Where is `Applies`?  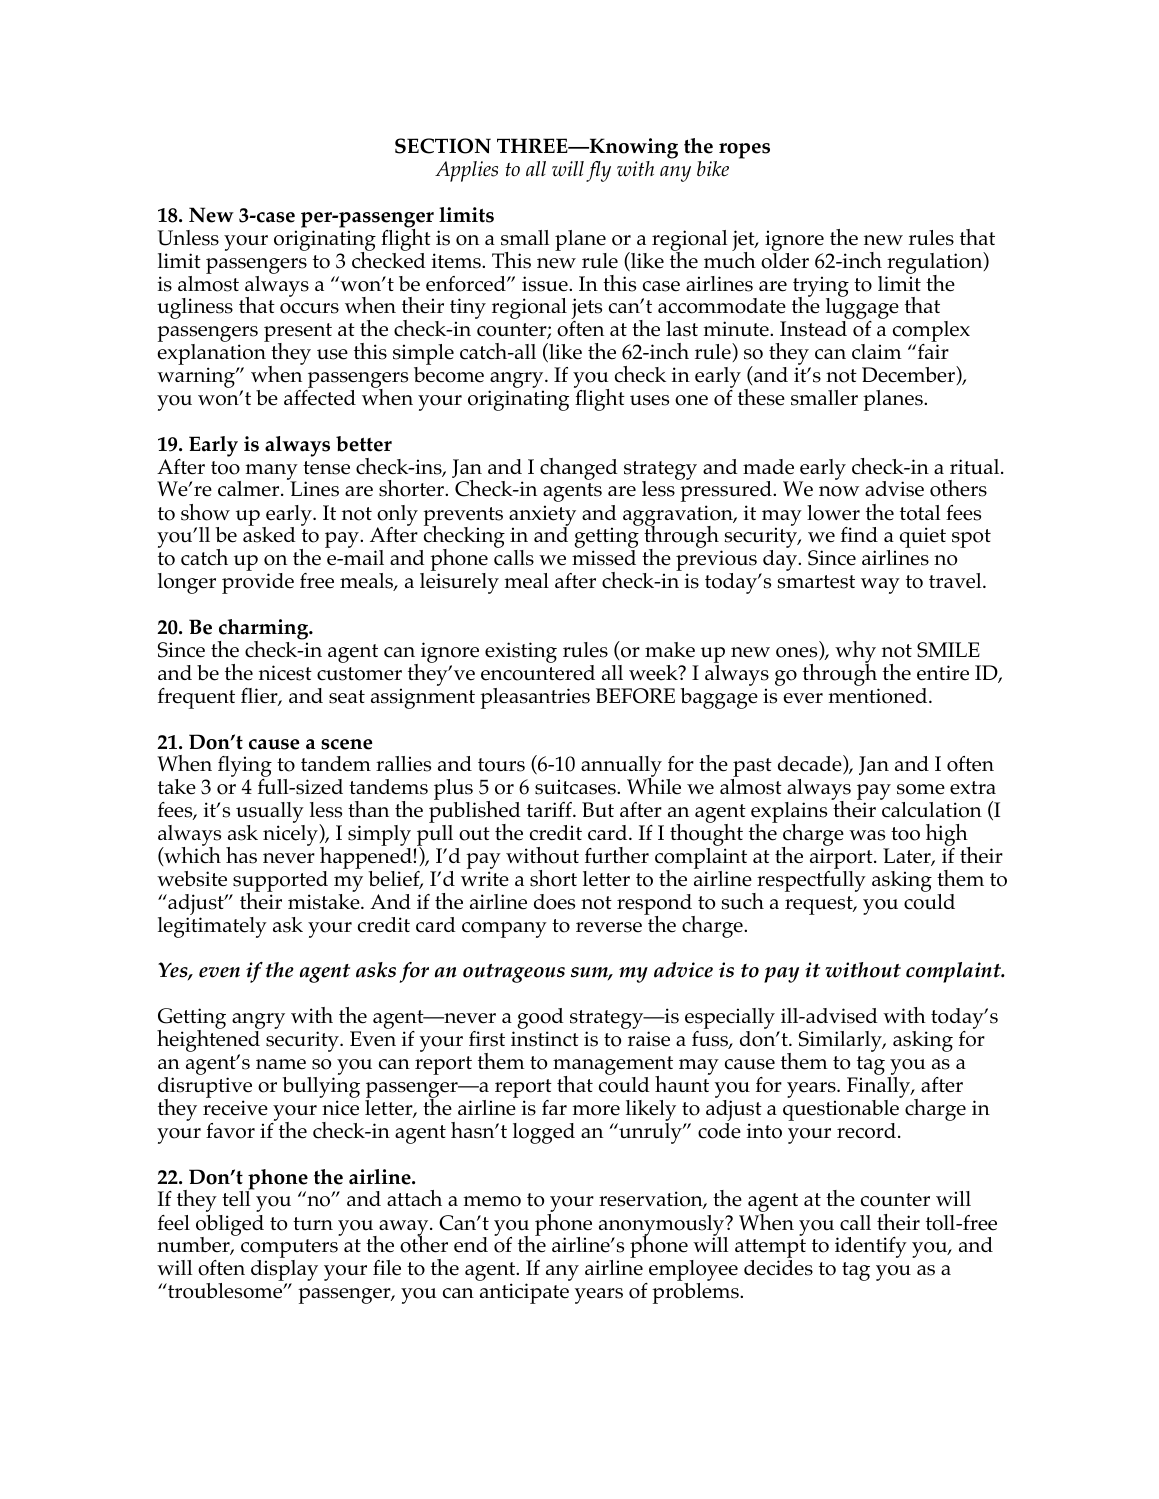 Applies is located at coordinates (466, 171).
